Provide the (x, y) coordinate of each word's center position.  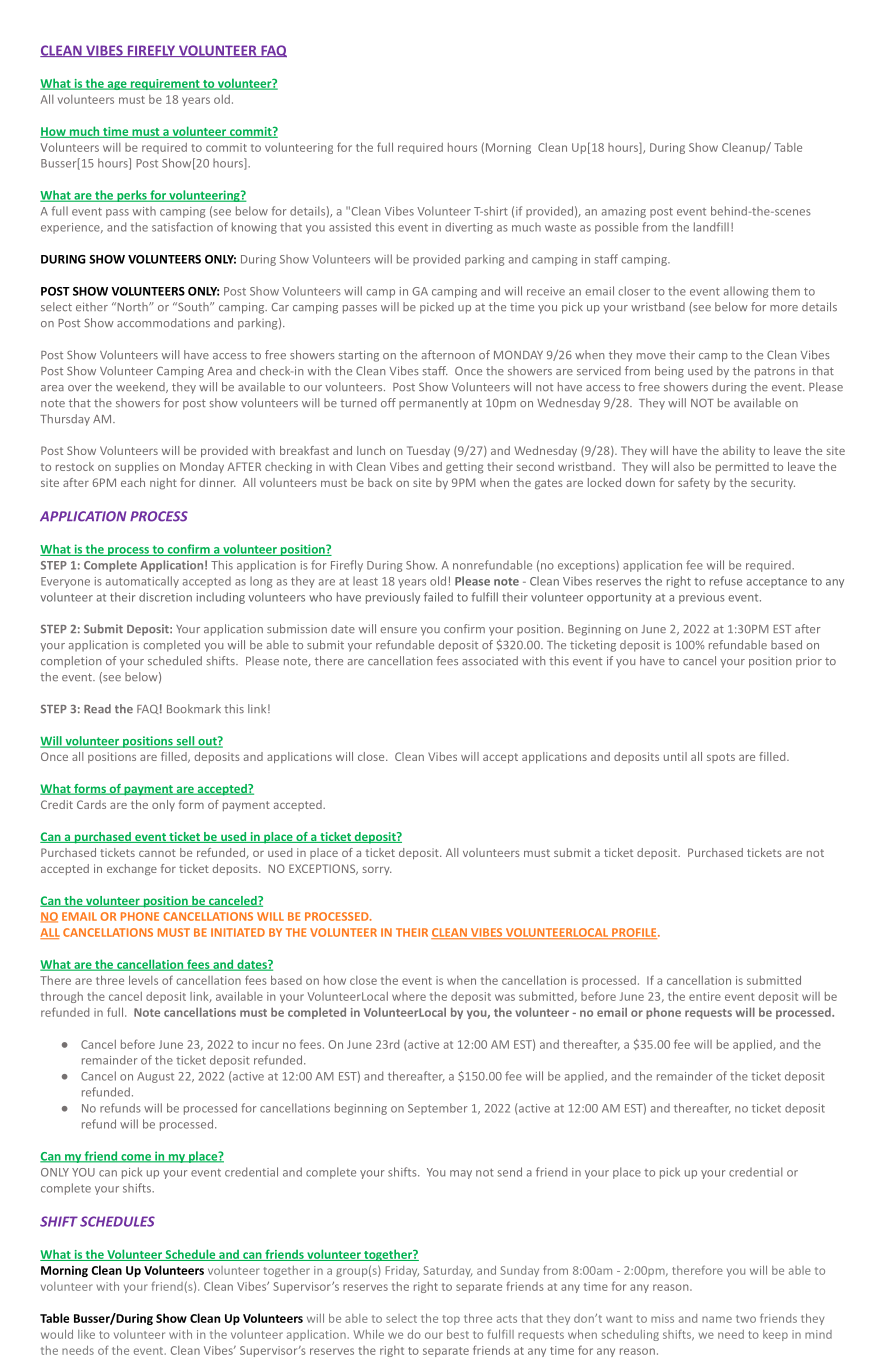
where (409, 996)
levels (143, 980)
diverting (469, 228)
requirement (165, 84)
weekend (141, 387)
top (451, 1320)
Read (97, 709)
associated (490, 661)
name (717, 1319)
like (86, 1334)
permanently (433, 404)
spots (721, 758)
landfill (711, 227)
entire (705, 996)
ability (739, 451)
